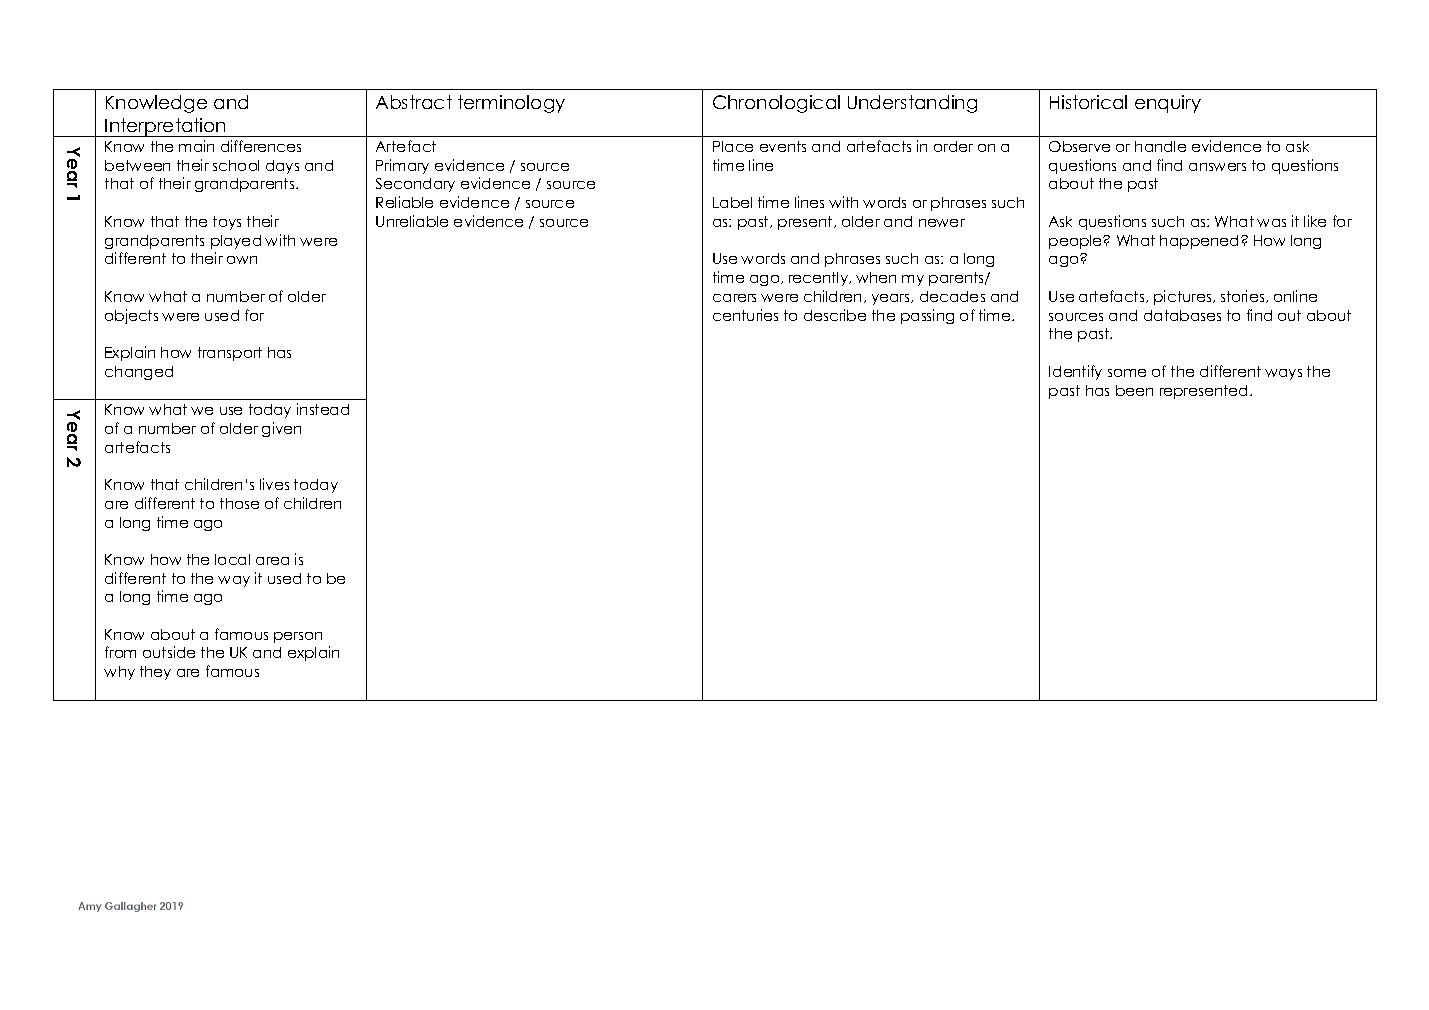  I want to click on happened, so click(1199, 242).
